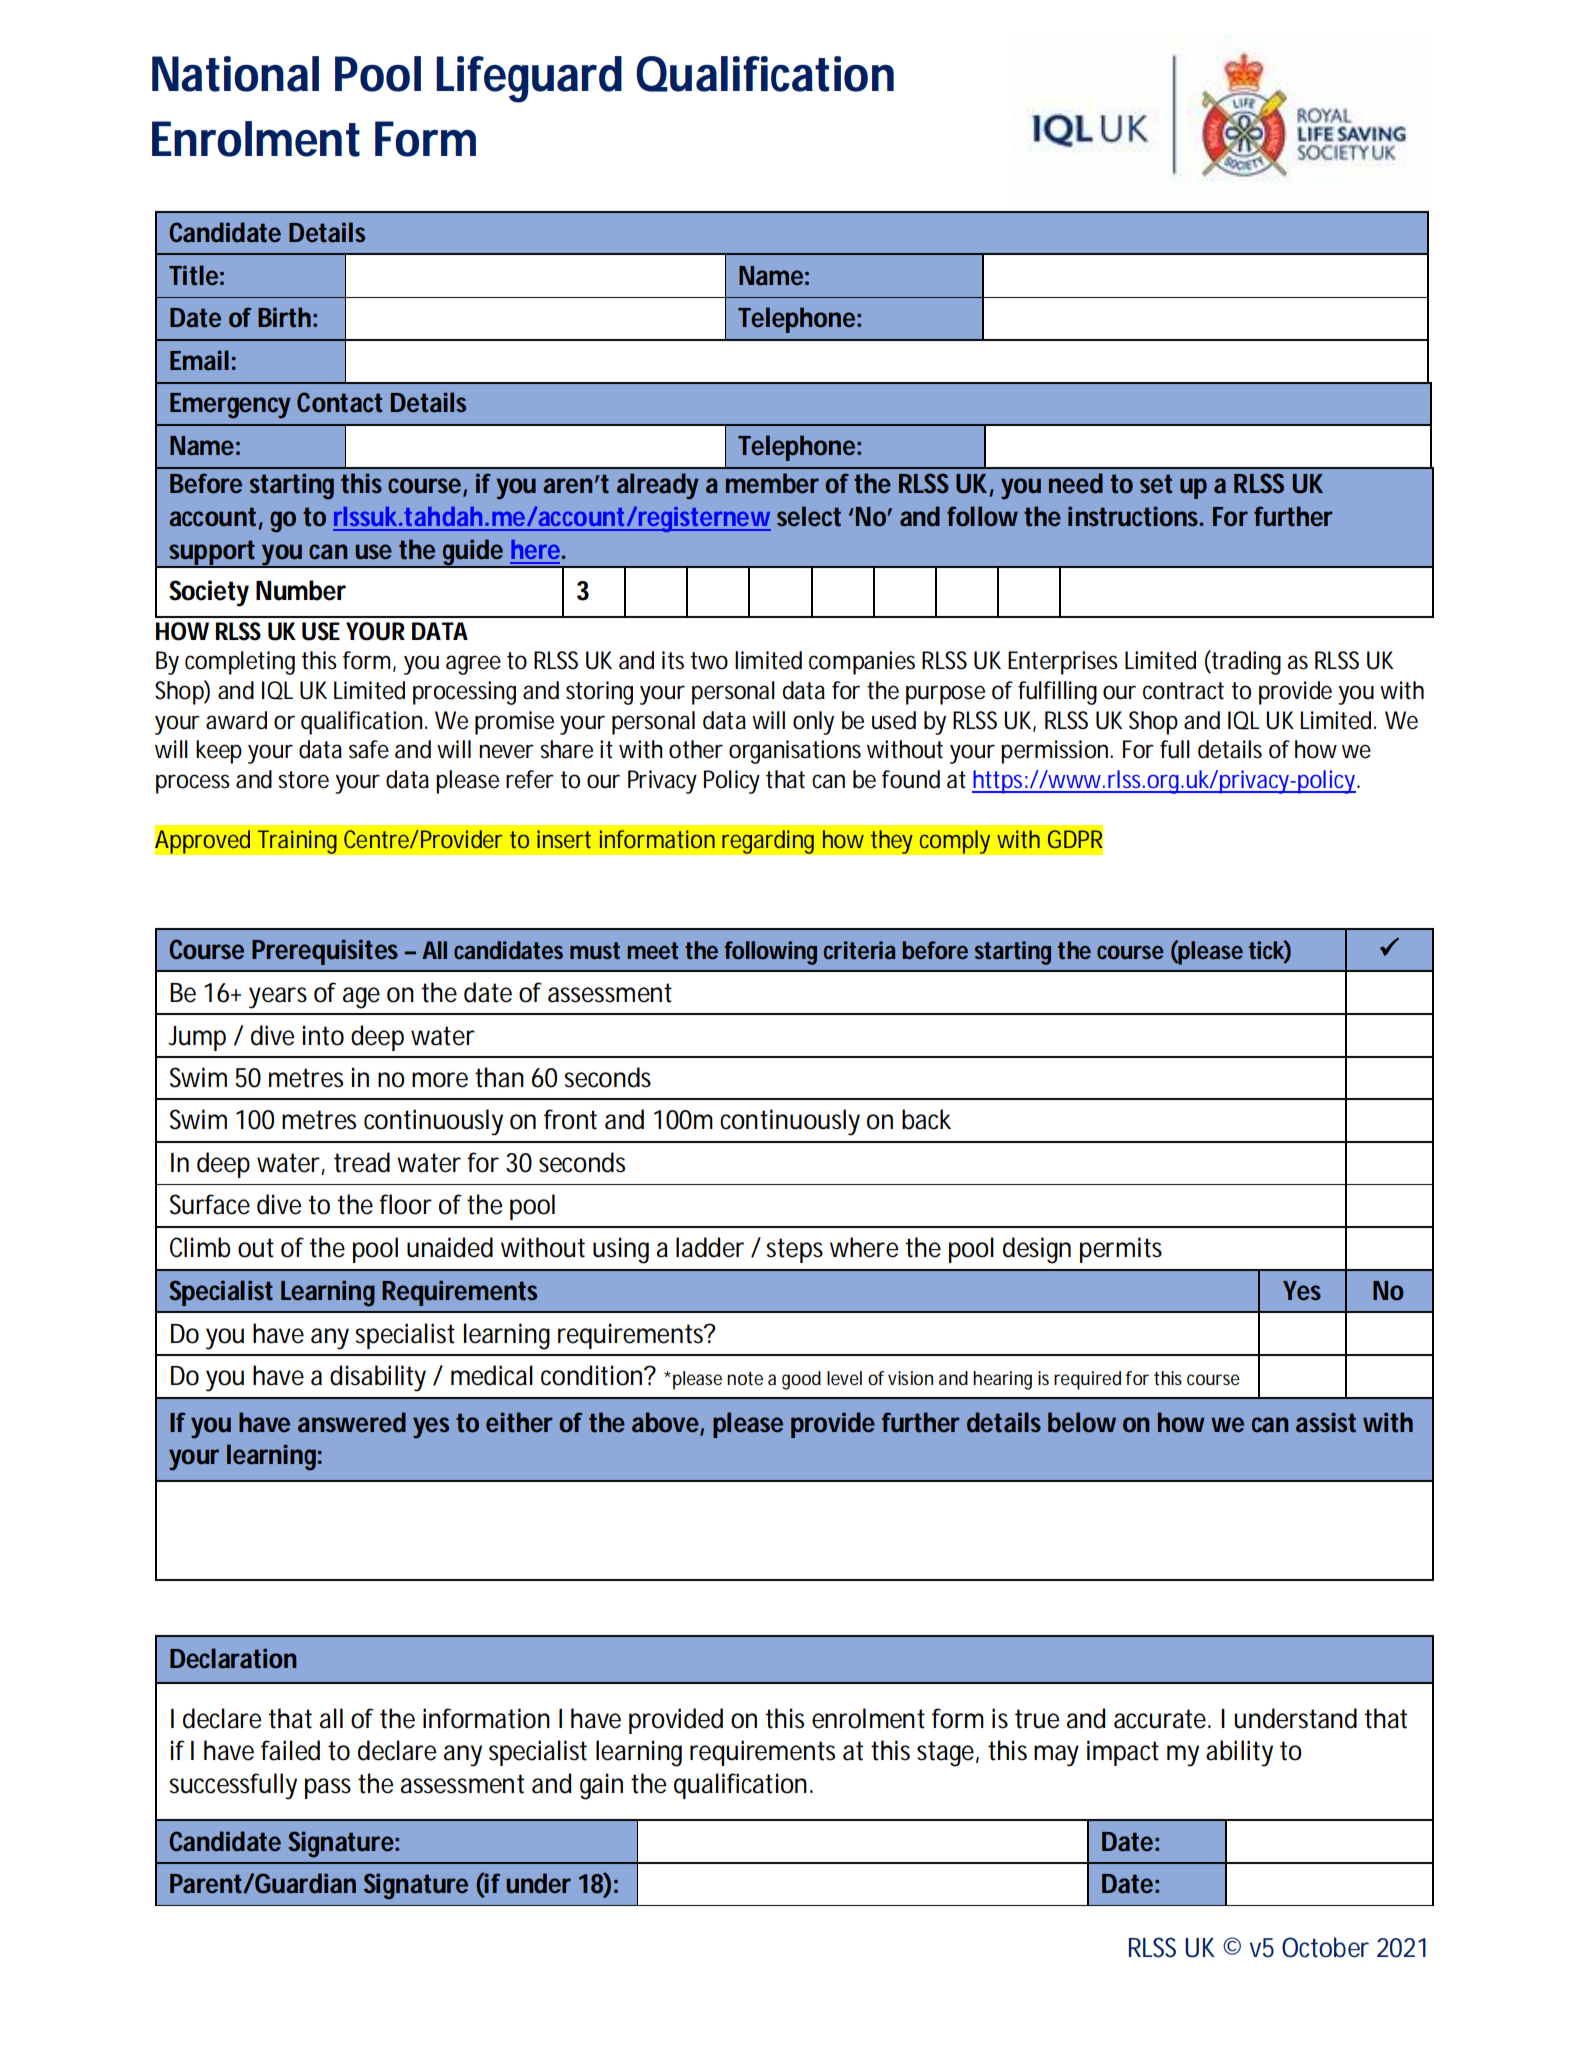 This screenshot has width=1587, height=2053. I want to click on set, so click(1156, 484).
